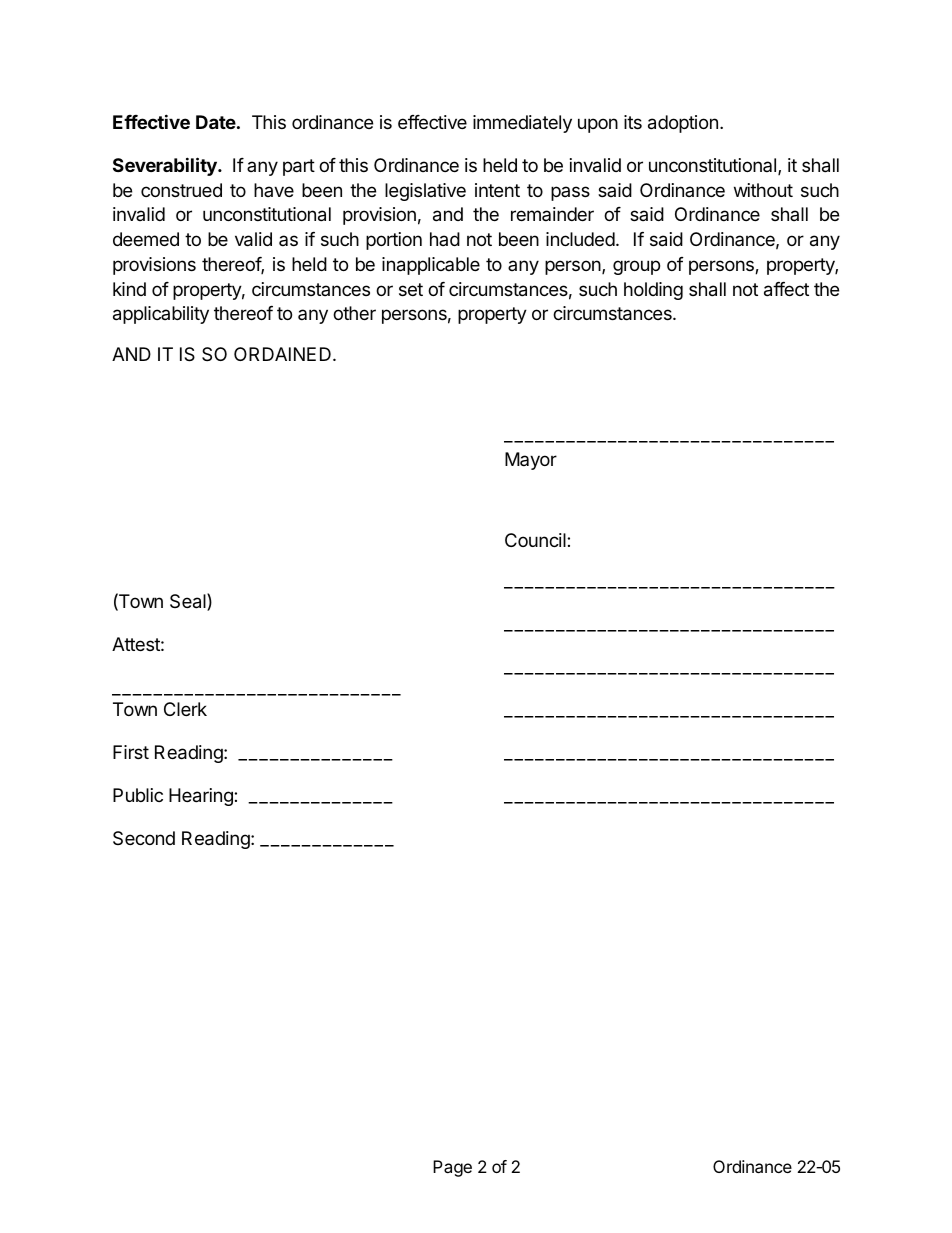  I want to click on adoption, so click(683, 124).
